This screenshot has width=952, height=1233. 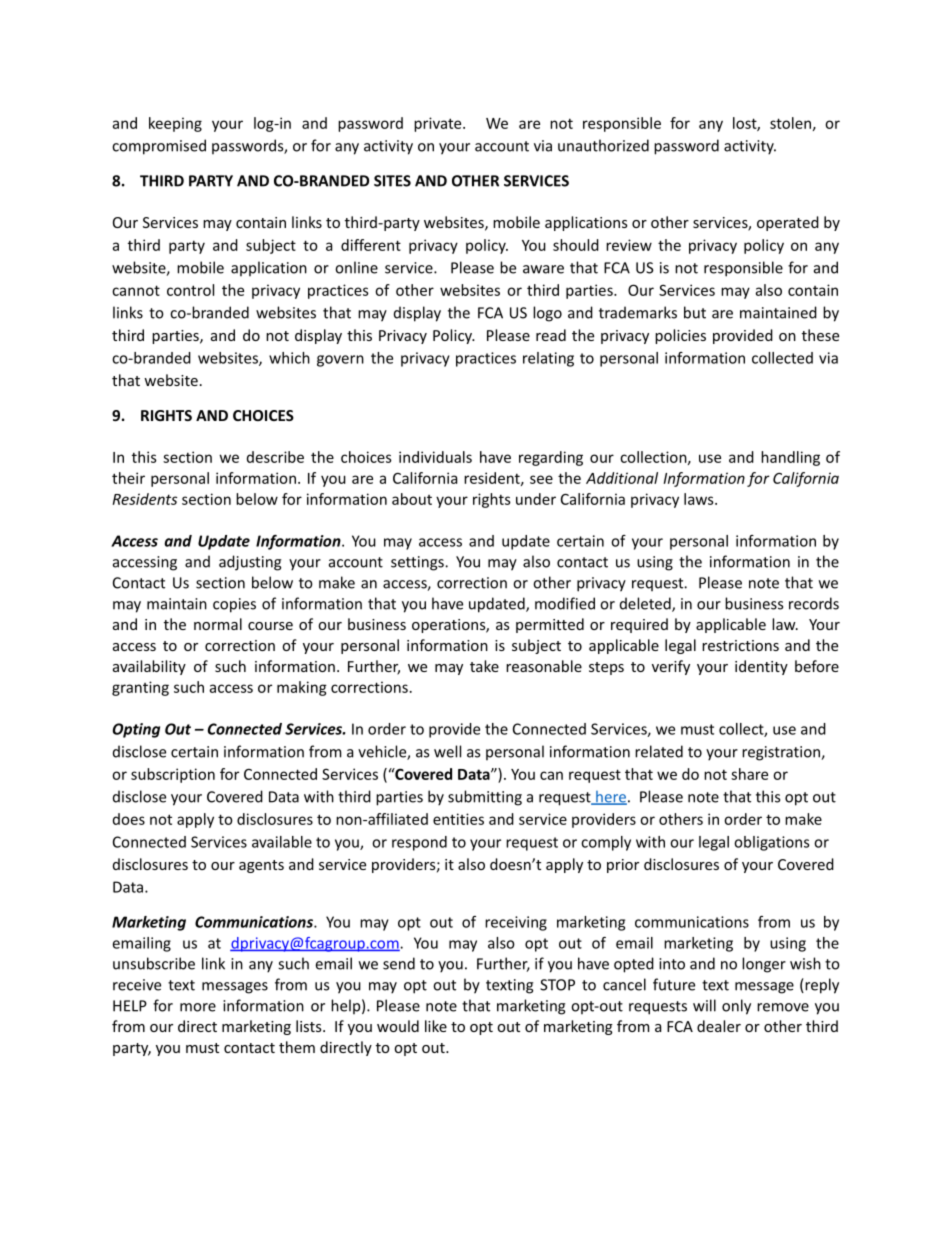 What do you see at coordinates (814, 603) in the screenshot?
I see `records` at bounding box center [814, 603].
